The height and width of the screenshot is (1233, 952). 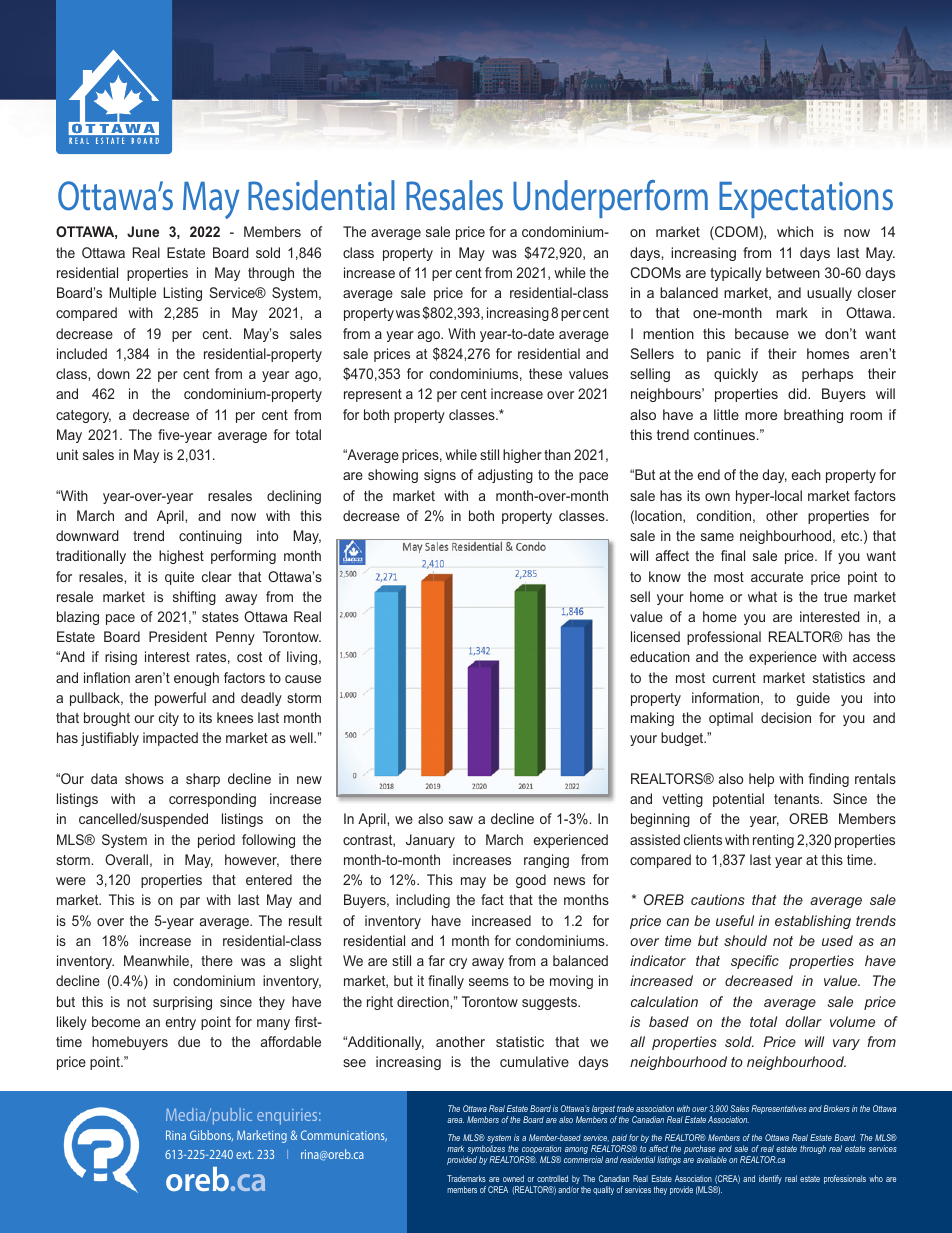 What do you see at coordinates (610, 199) in the screenshot?
I see `Underperform` at bounding box center [610, 199].
